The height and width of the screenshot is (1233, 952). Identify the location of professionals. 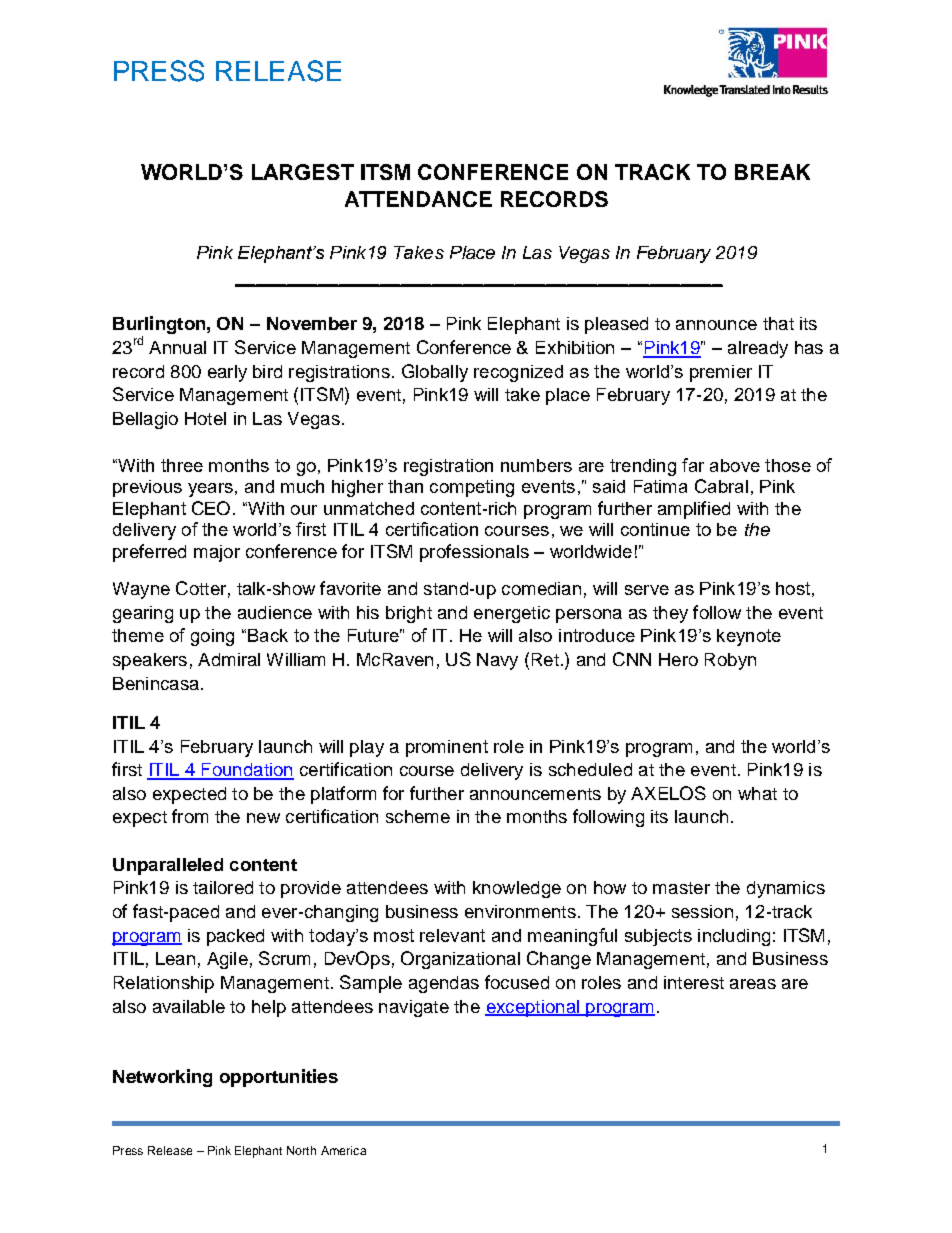
(474, 553).
